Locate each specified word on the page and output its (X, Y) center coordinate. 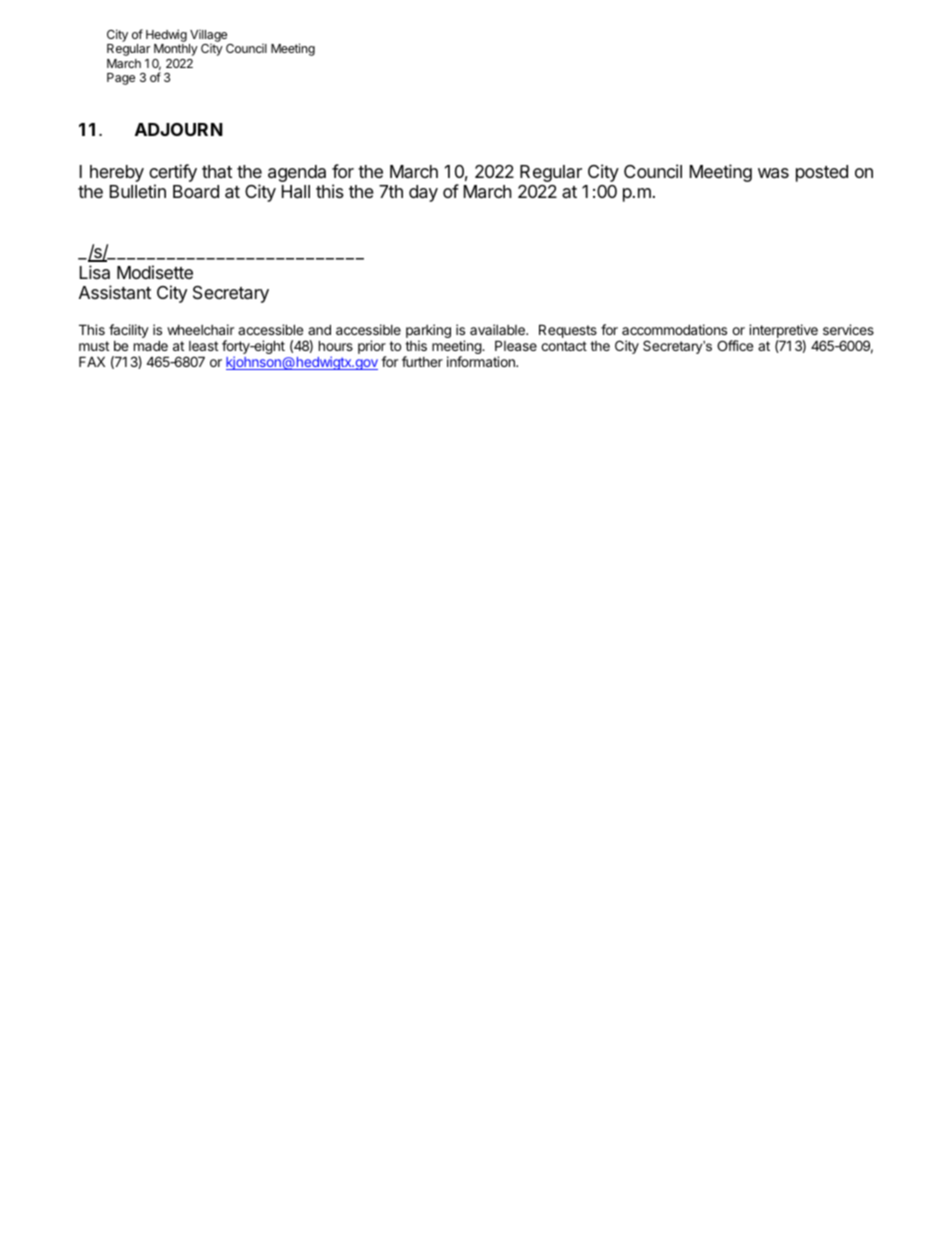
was (773, 173)
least (203, 346)
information (482, 361)
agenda (297, 173)
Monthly (176, 50)
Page (121, 79)
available (498, 329)
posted (822, 173)
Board (196, 192)
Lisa (95, 272)
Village (209, 37)
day (423, 193)
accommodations (674, 329)
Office (735, 345)
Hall (296, 192)
